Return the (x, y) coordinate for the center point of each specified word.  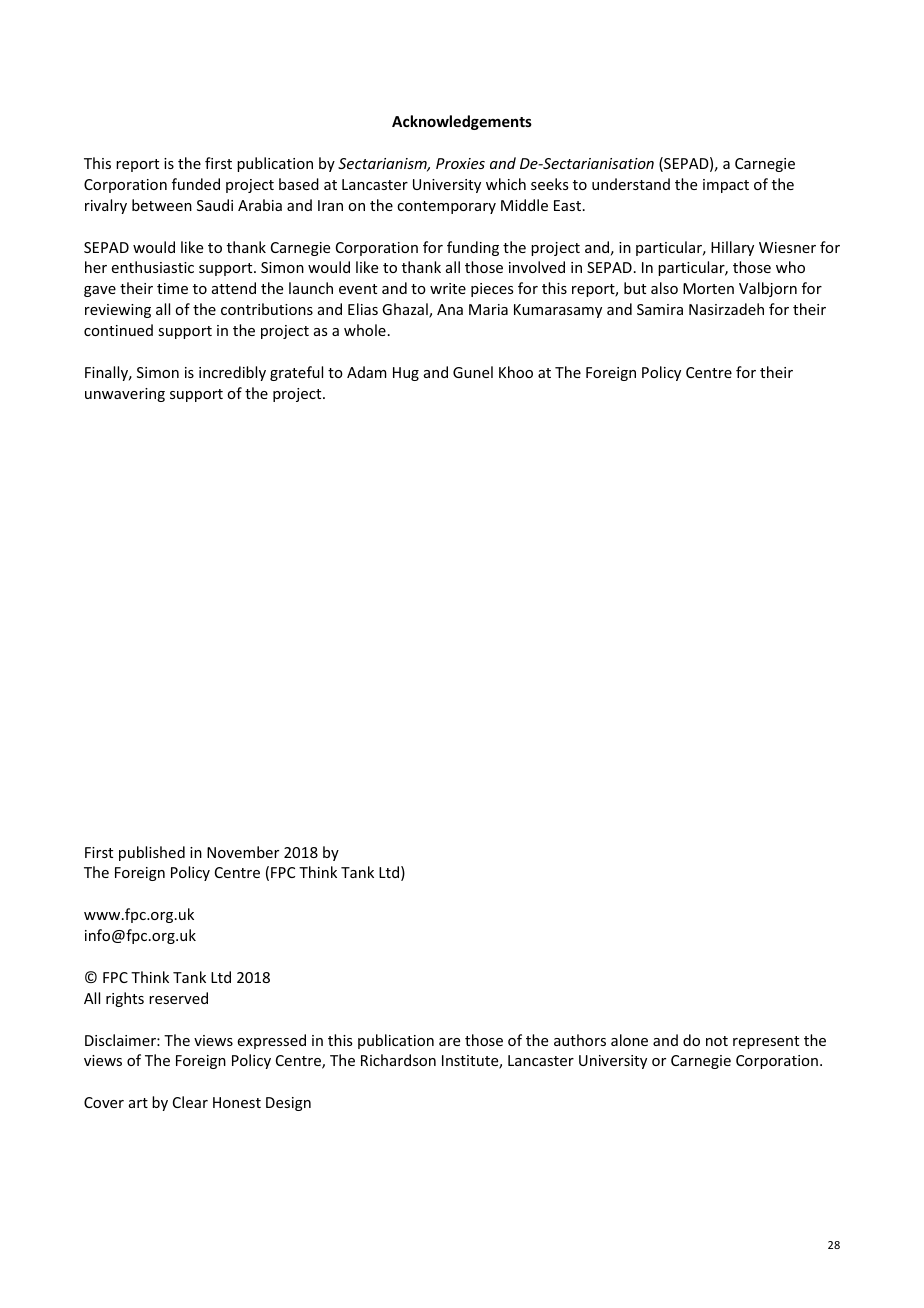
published (152, 853)
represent (766, 1042)
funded (196, 184)
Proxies (460, 163)
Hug (406, 374)
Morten (708, 288)
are (449, 1042)
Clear (190, 1102)
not (717, 1041)
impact (726, 186)
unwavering (125, 395)
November (243, 852)
